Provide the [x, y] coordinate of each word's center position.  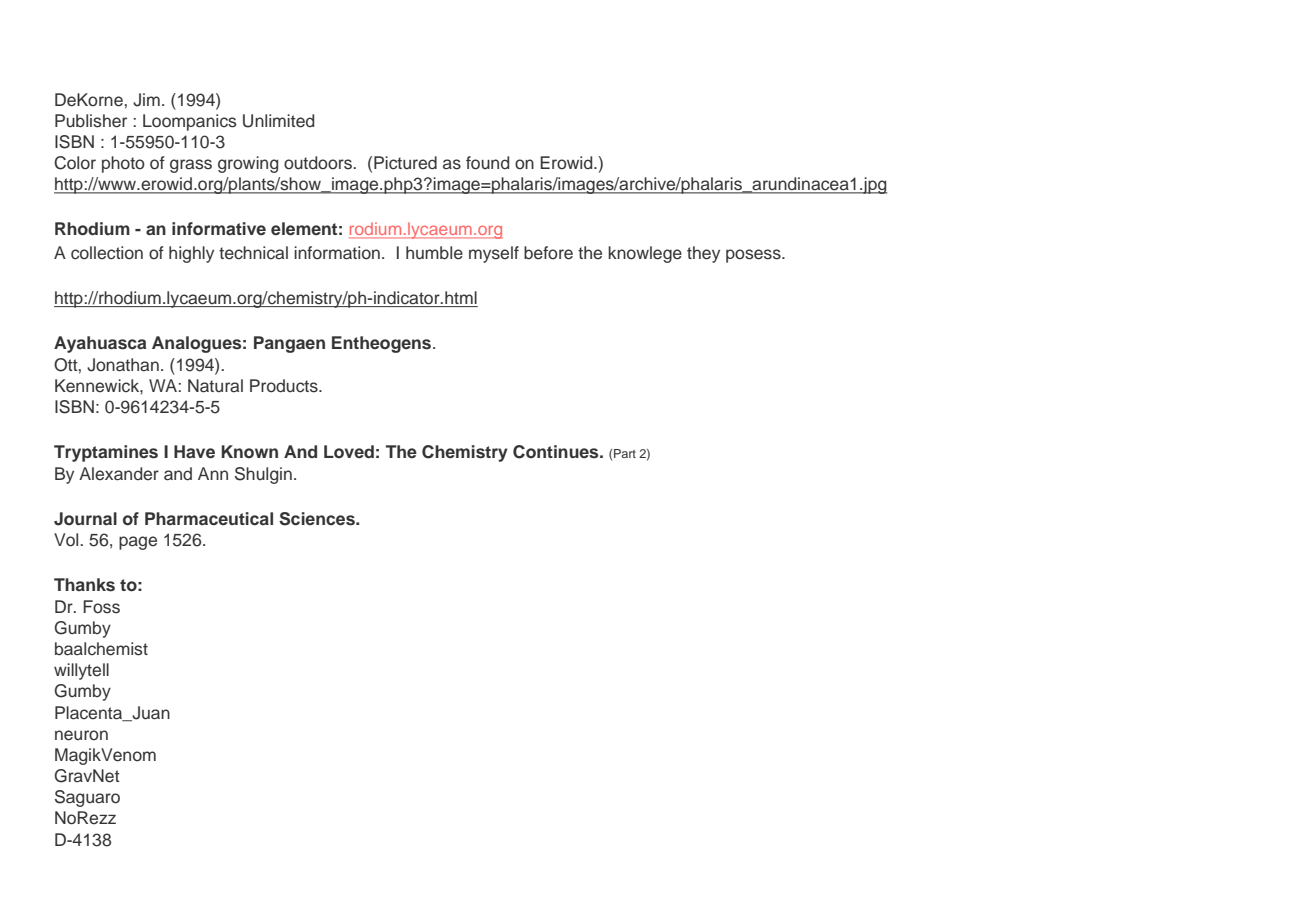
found [487, 163]
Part [625, 453]
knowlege [645, 254]
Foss [101, 607]
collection [107, 253]
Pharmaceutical [209, 519]
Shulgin [263, 475]
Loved [349, 452]
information [337, 253]
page [138, 543]
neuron [81, 735]
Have [194, 452]
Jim [146, 100]
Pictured [405, 163]
